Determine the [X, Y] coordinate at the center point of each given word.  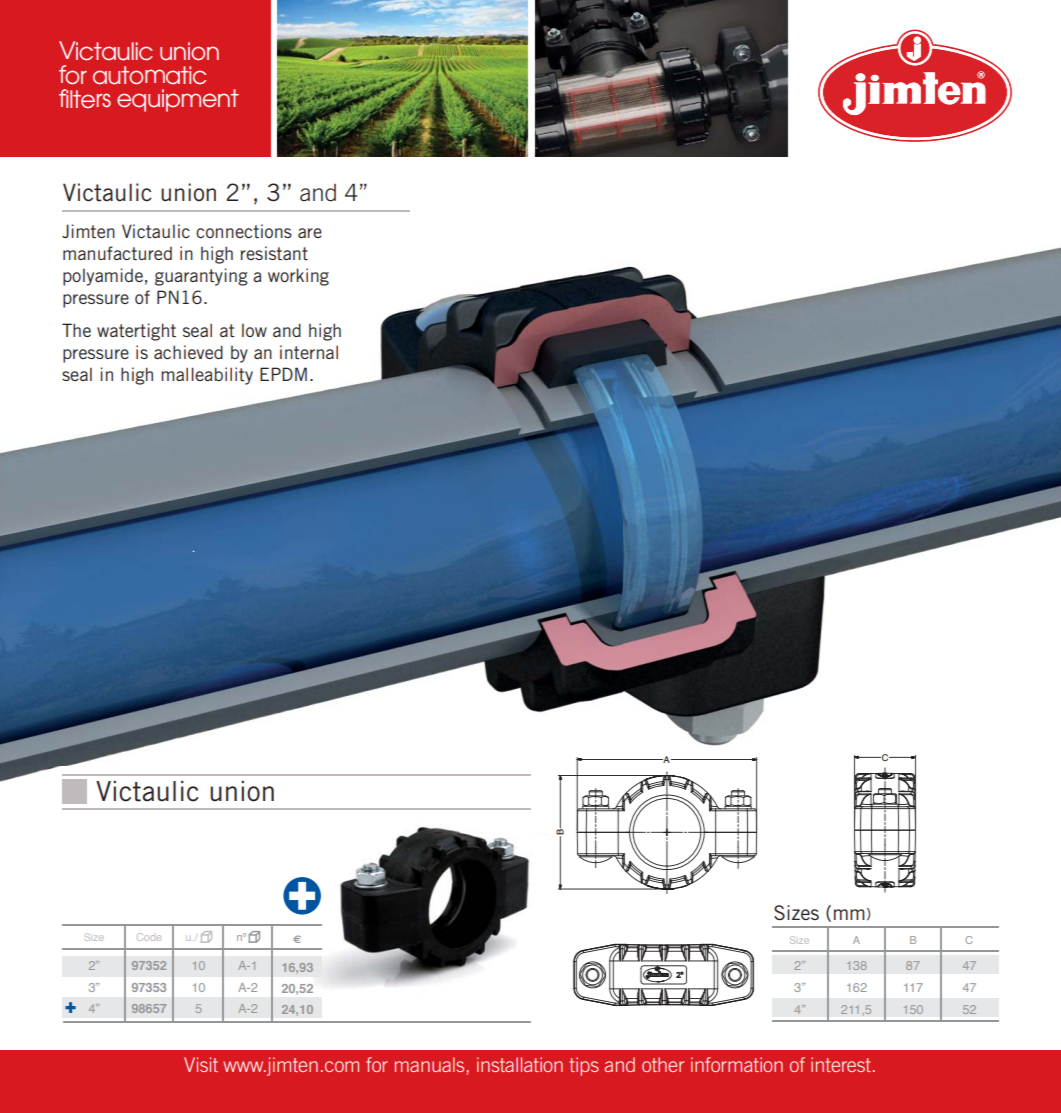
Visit [201, 1064]
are [310, 233]
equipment [178, 100]
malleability [207, 376]
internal [309, 352]
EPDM [283, 374]
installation [520, 1064]
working [298, 277]
